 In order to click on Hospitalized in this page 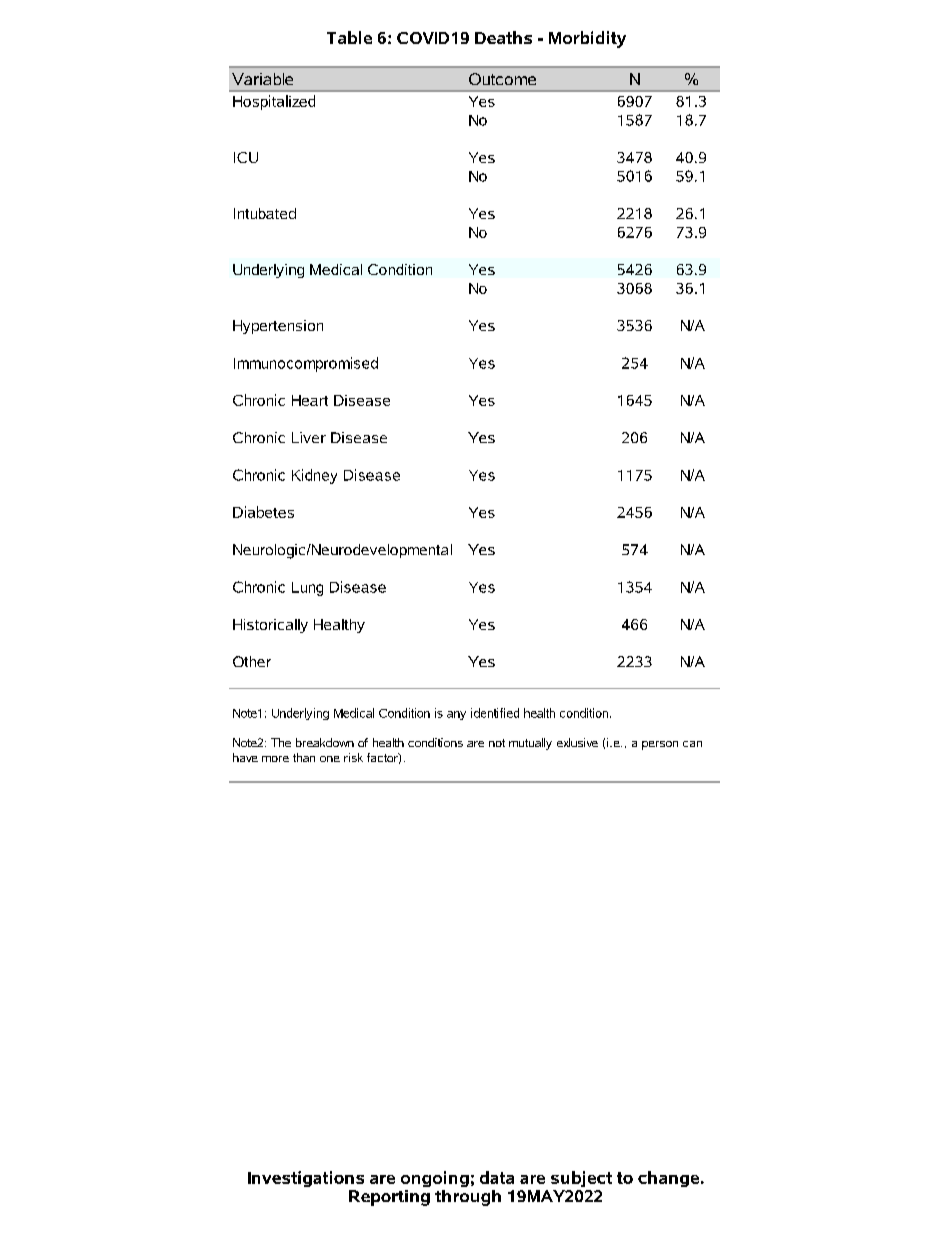, I will do `click(274, 102)`.
